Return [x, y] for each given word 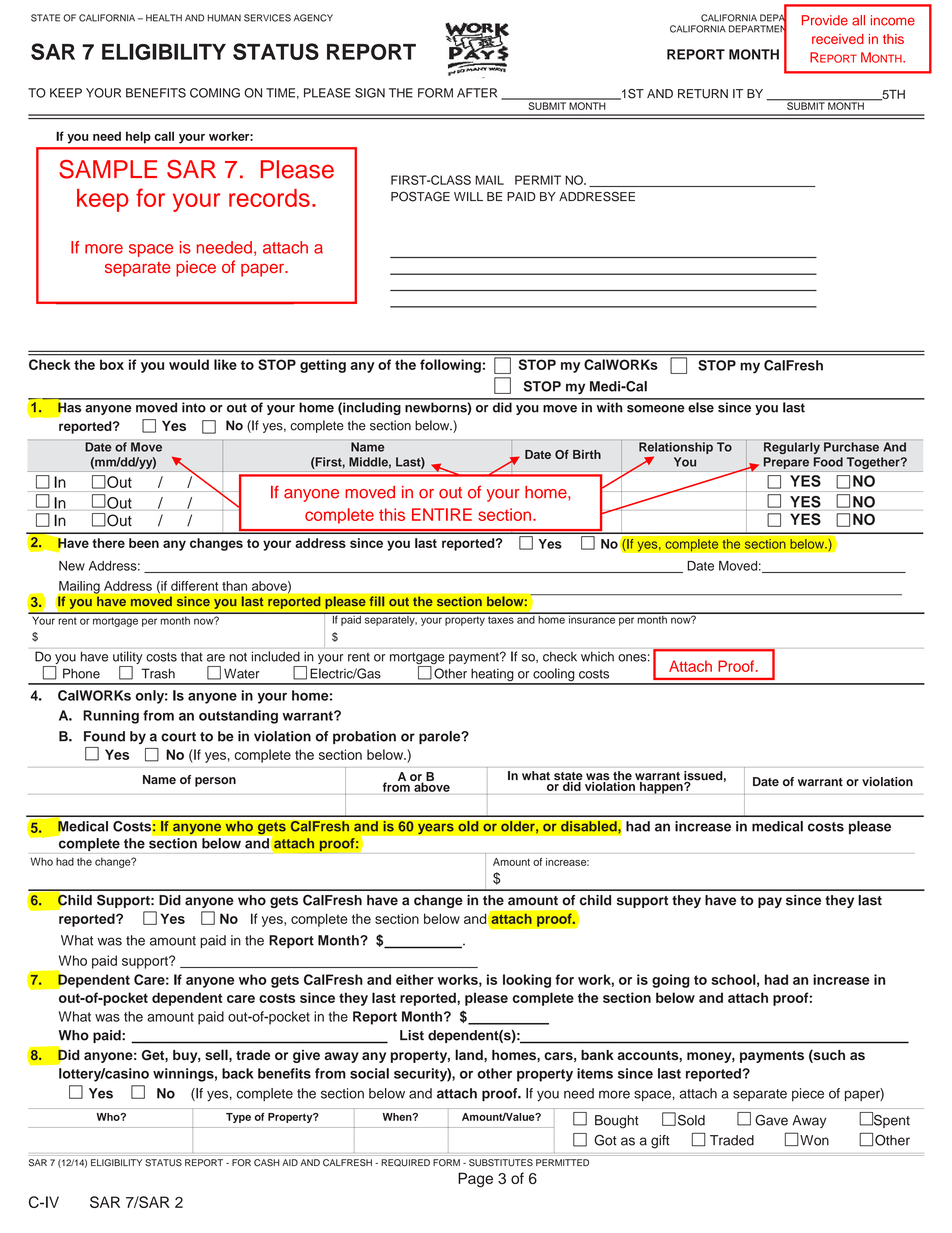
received [838, 39]
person [215, 782]
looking [527, 981]
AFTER [477, 93]
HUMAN [224, 18]
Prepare [786, 463]
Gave [771, 1120]
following [450, 366]
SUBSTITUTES [501, 1163]
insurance [592, 618]
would [189, 364]
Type [238, 1118]
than [234, 586]
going [671, 981]
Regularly [792, 448]
